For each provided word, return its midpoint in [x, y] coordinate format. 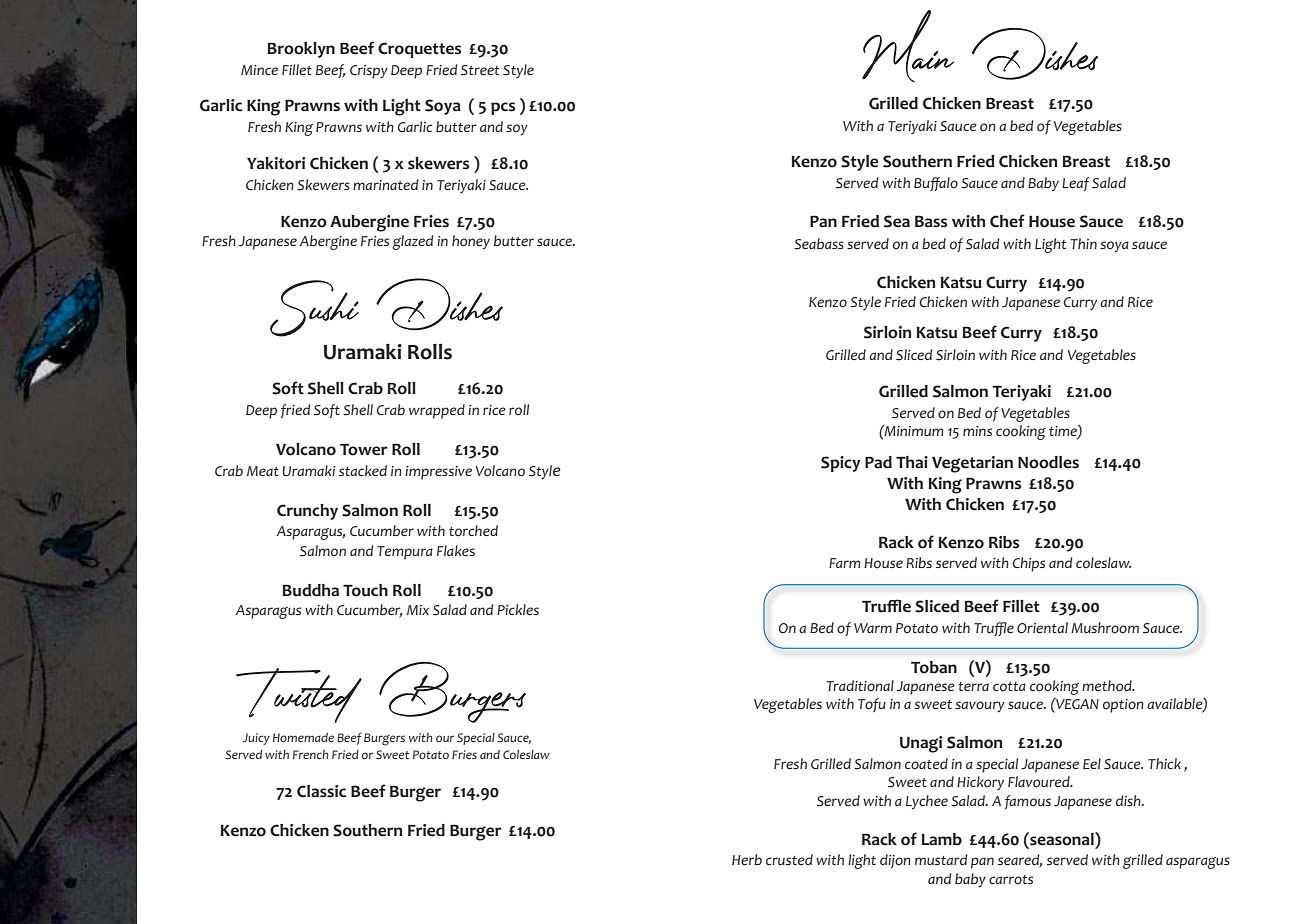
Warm [873, 628]
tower [364, 450]
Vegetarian [972, 464]
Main [908, 46]
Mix [418, 610]
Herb [747, 859]
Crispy [369, 72]
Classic [321, 791]
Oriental [1042, 628]
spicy [841, 464]
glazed [413, 242]
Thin [1084, 243]
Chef [1007, 221]
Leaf [1076, 184]
